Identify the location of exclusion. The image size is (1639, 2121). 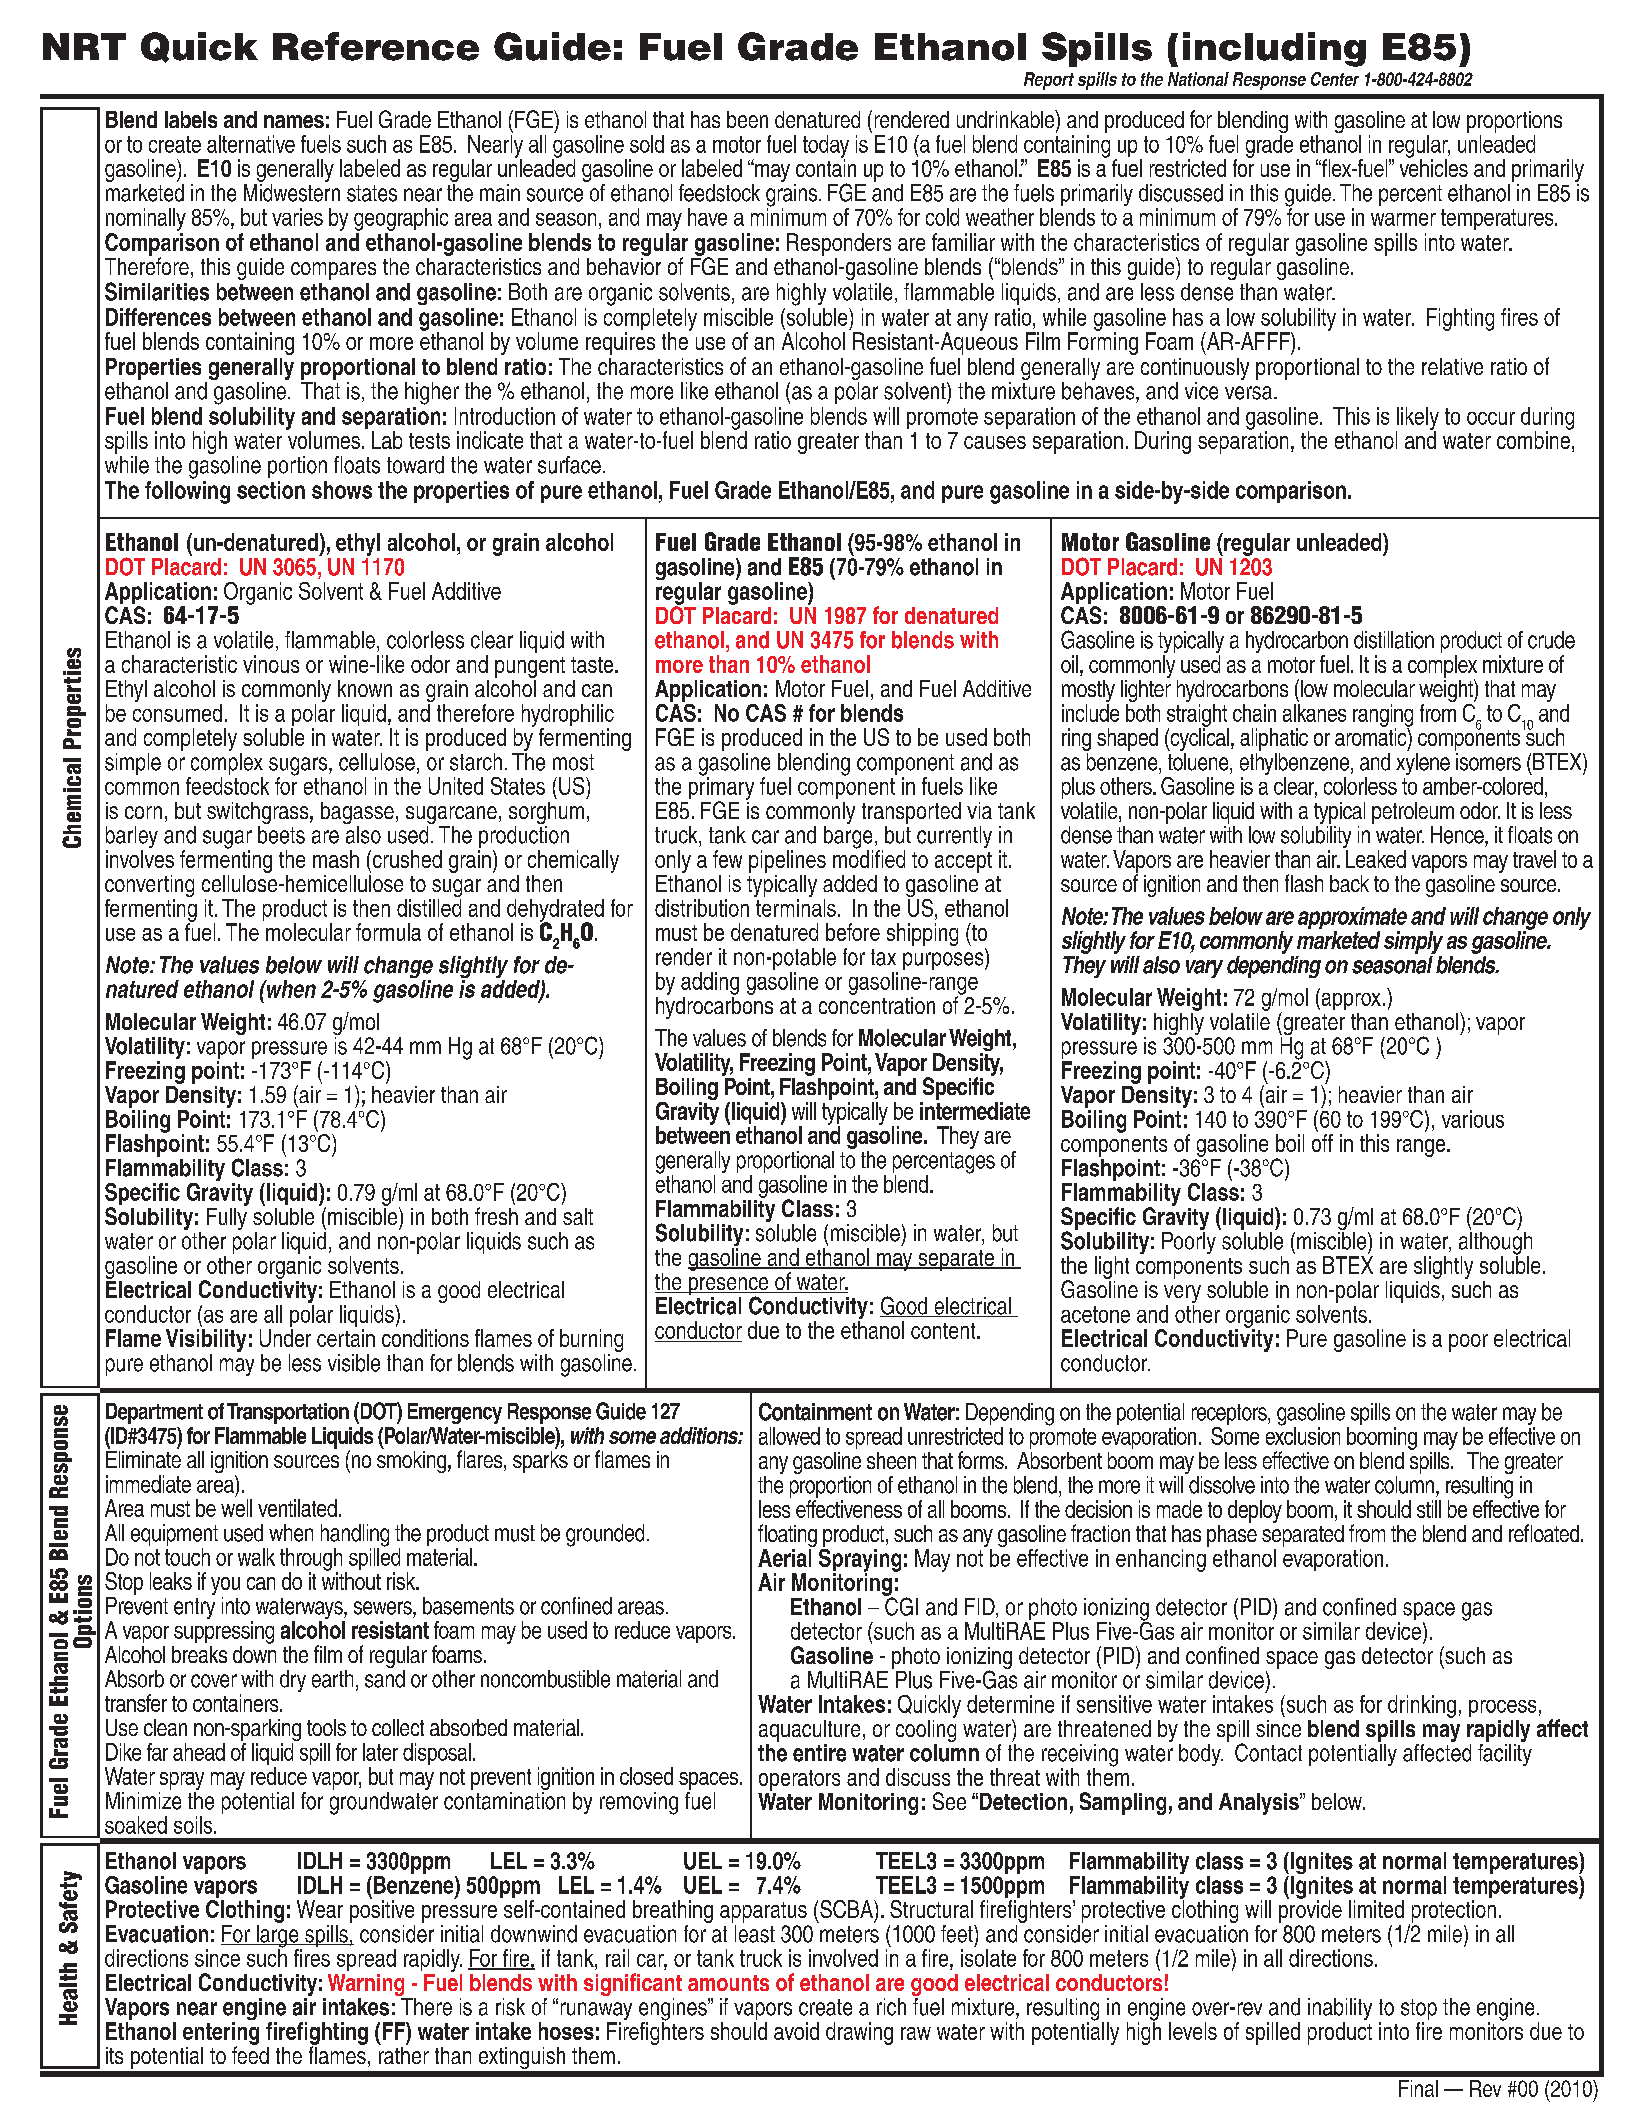
(1303, 1435).
